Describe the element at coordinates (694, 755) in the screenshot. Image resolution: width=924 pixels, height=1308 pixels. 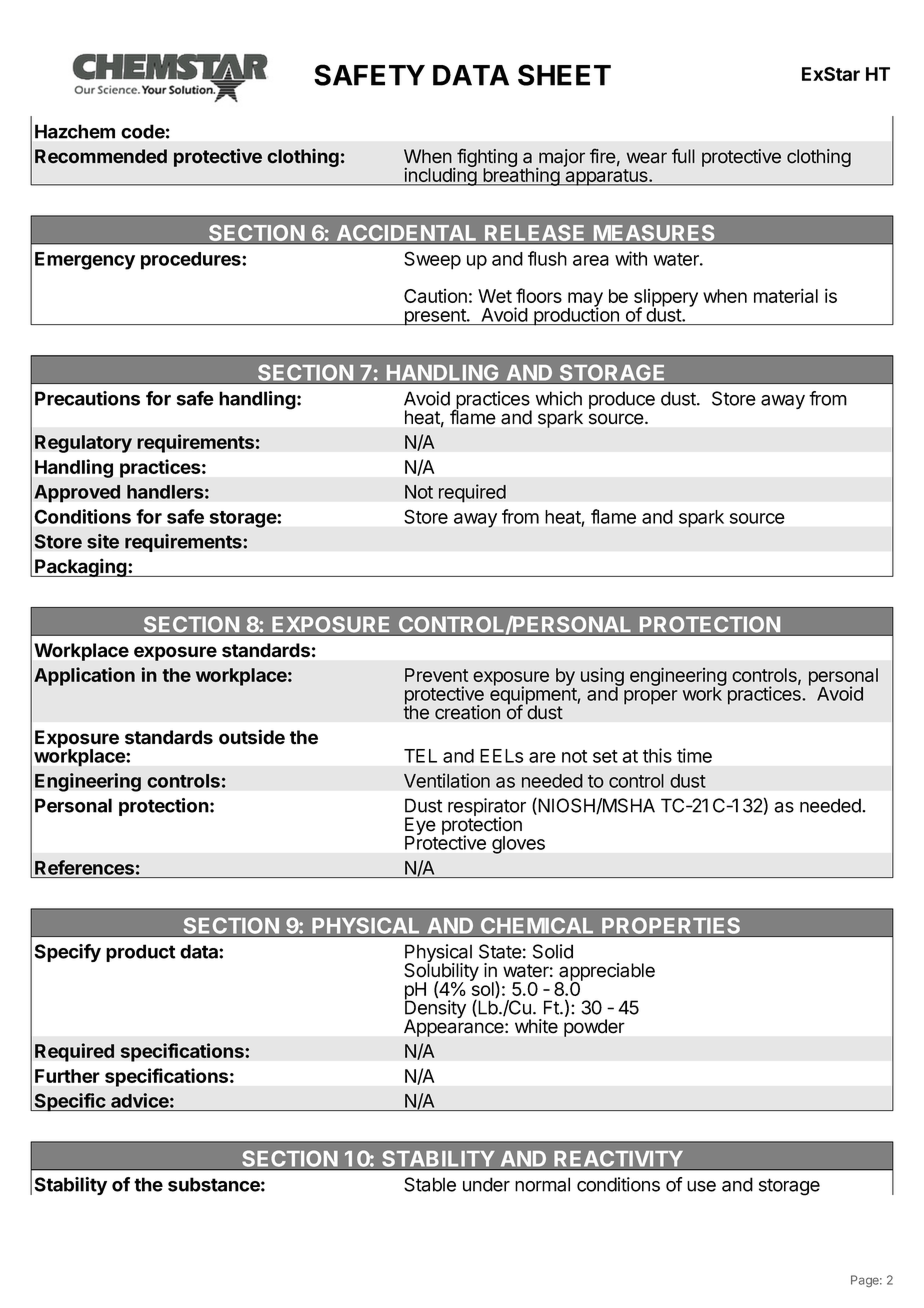
I see `time` at that location.
